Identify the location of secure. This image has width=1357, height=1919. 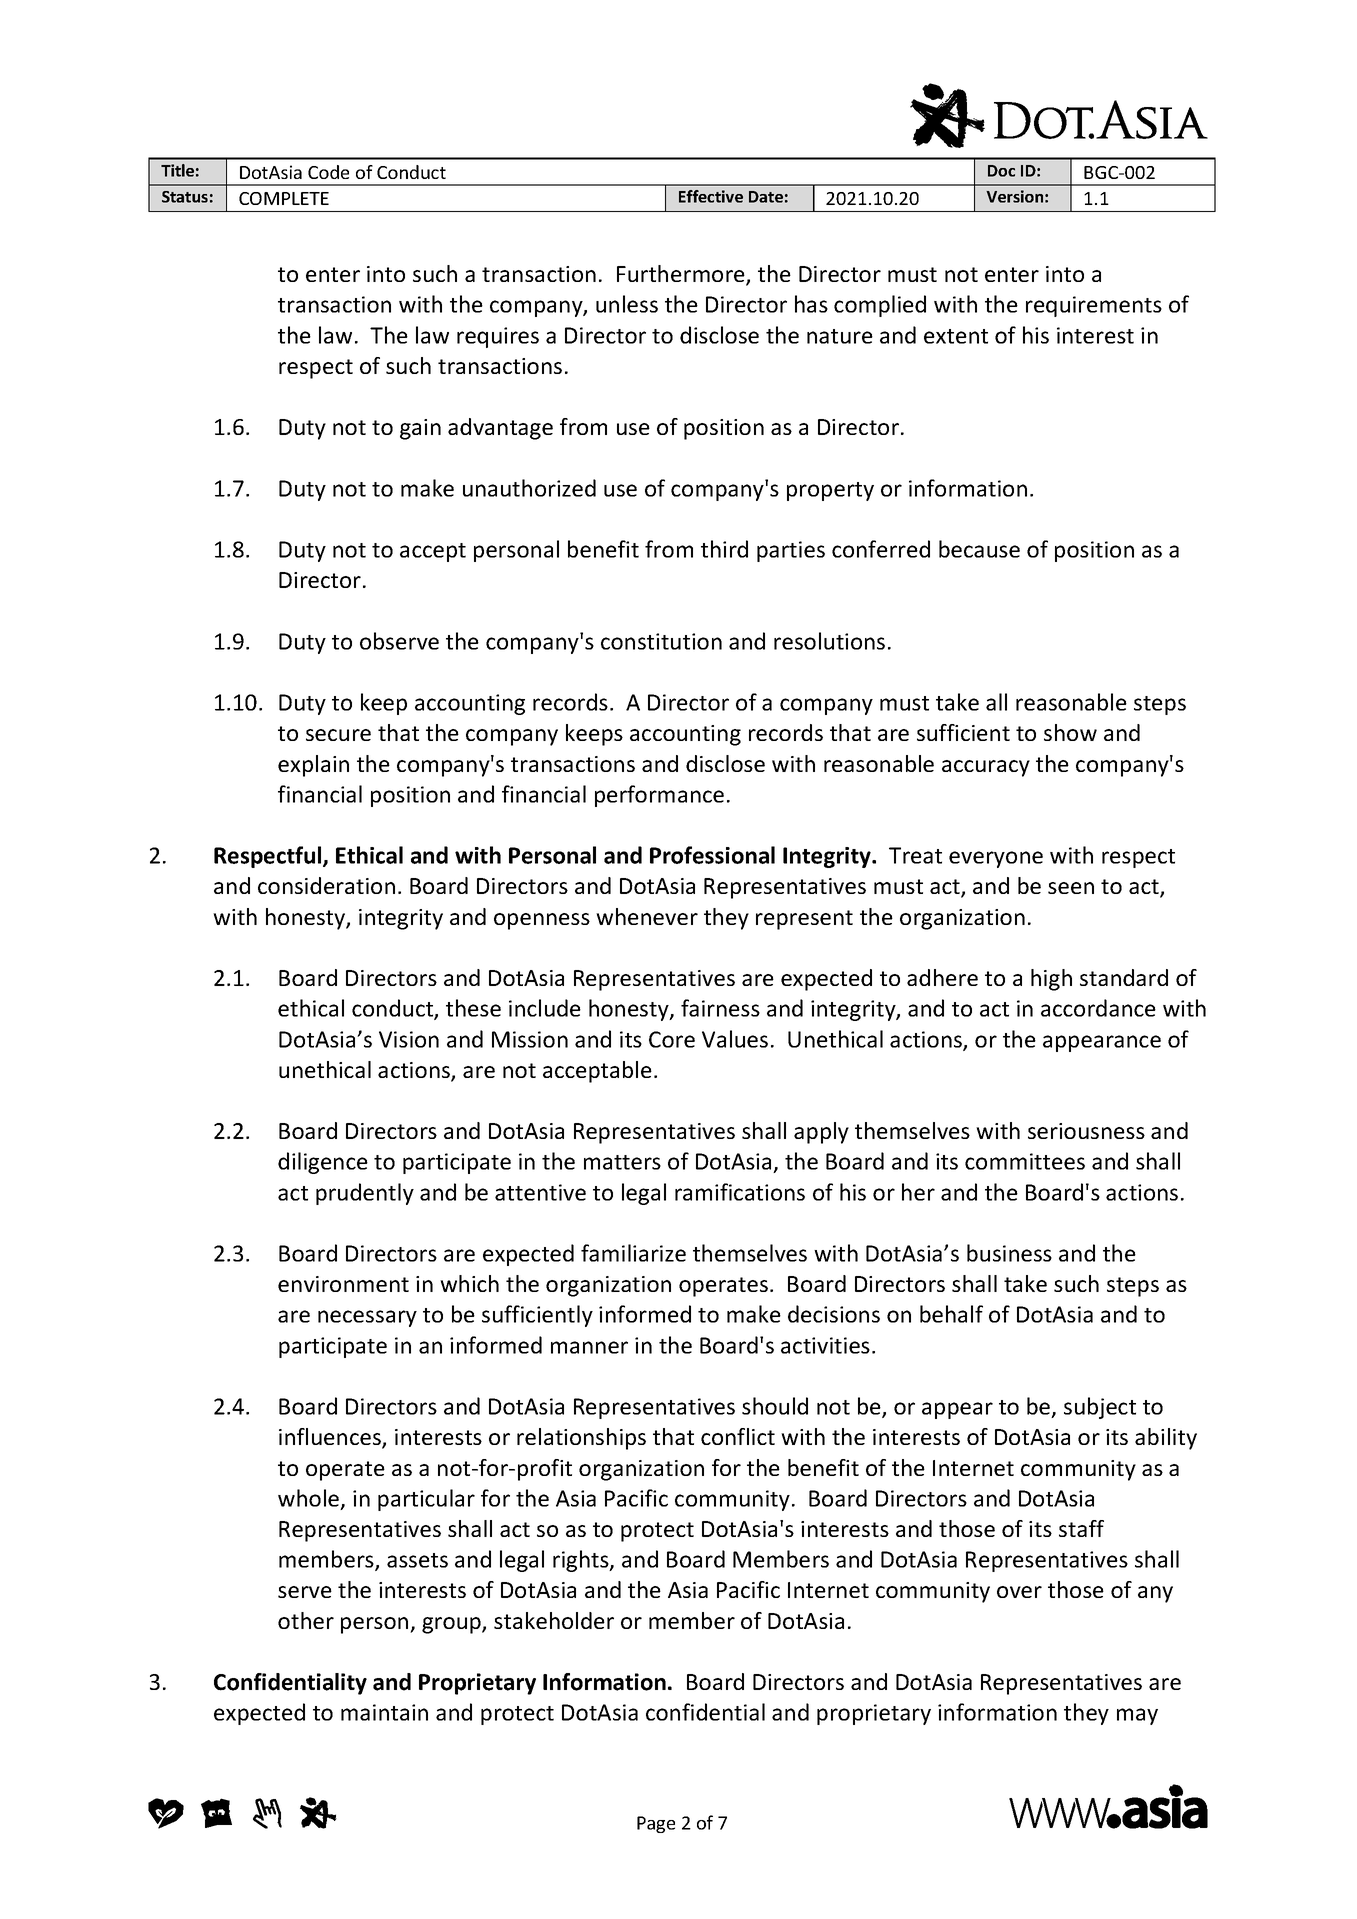
(338, 735).
